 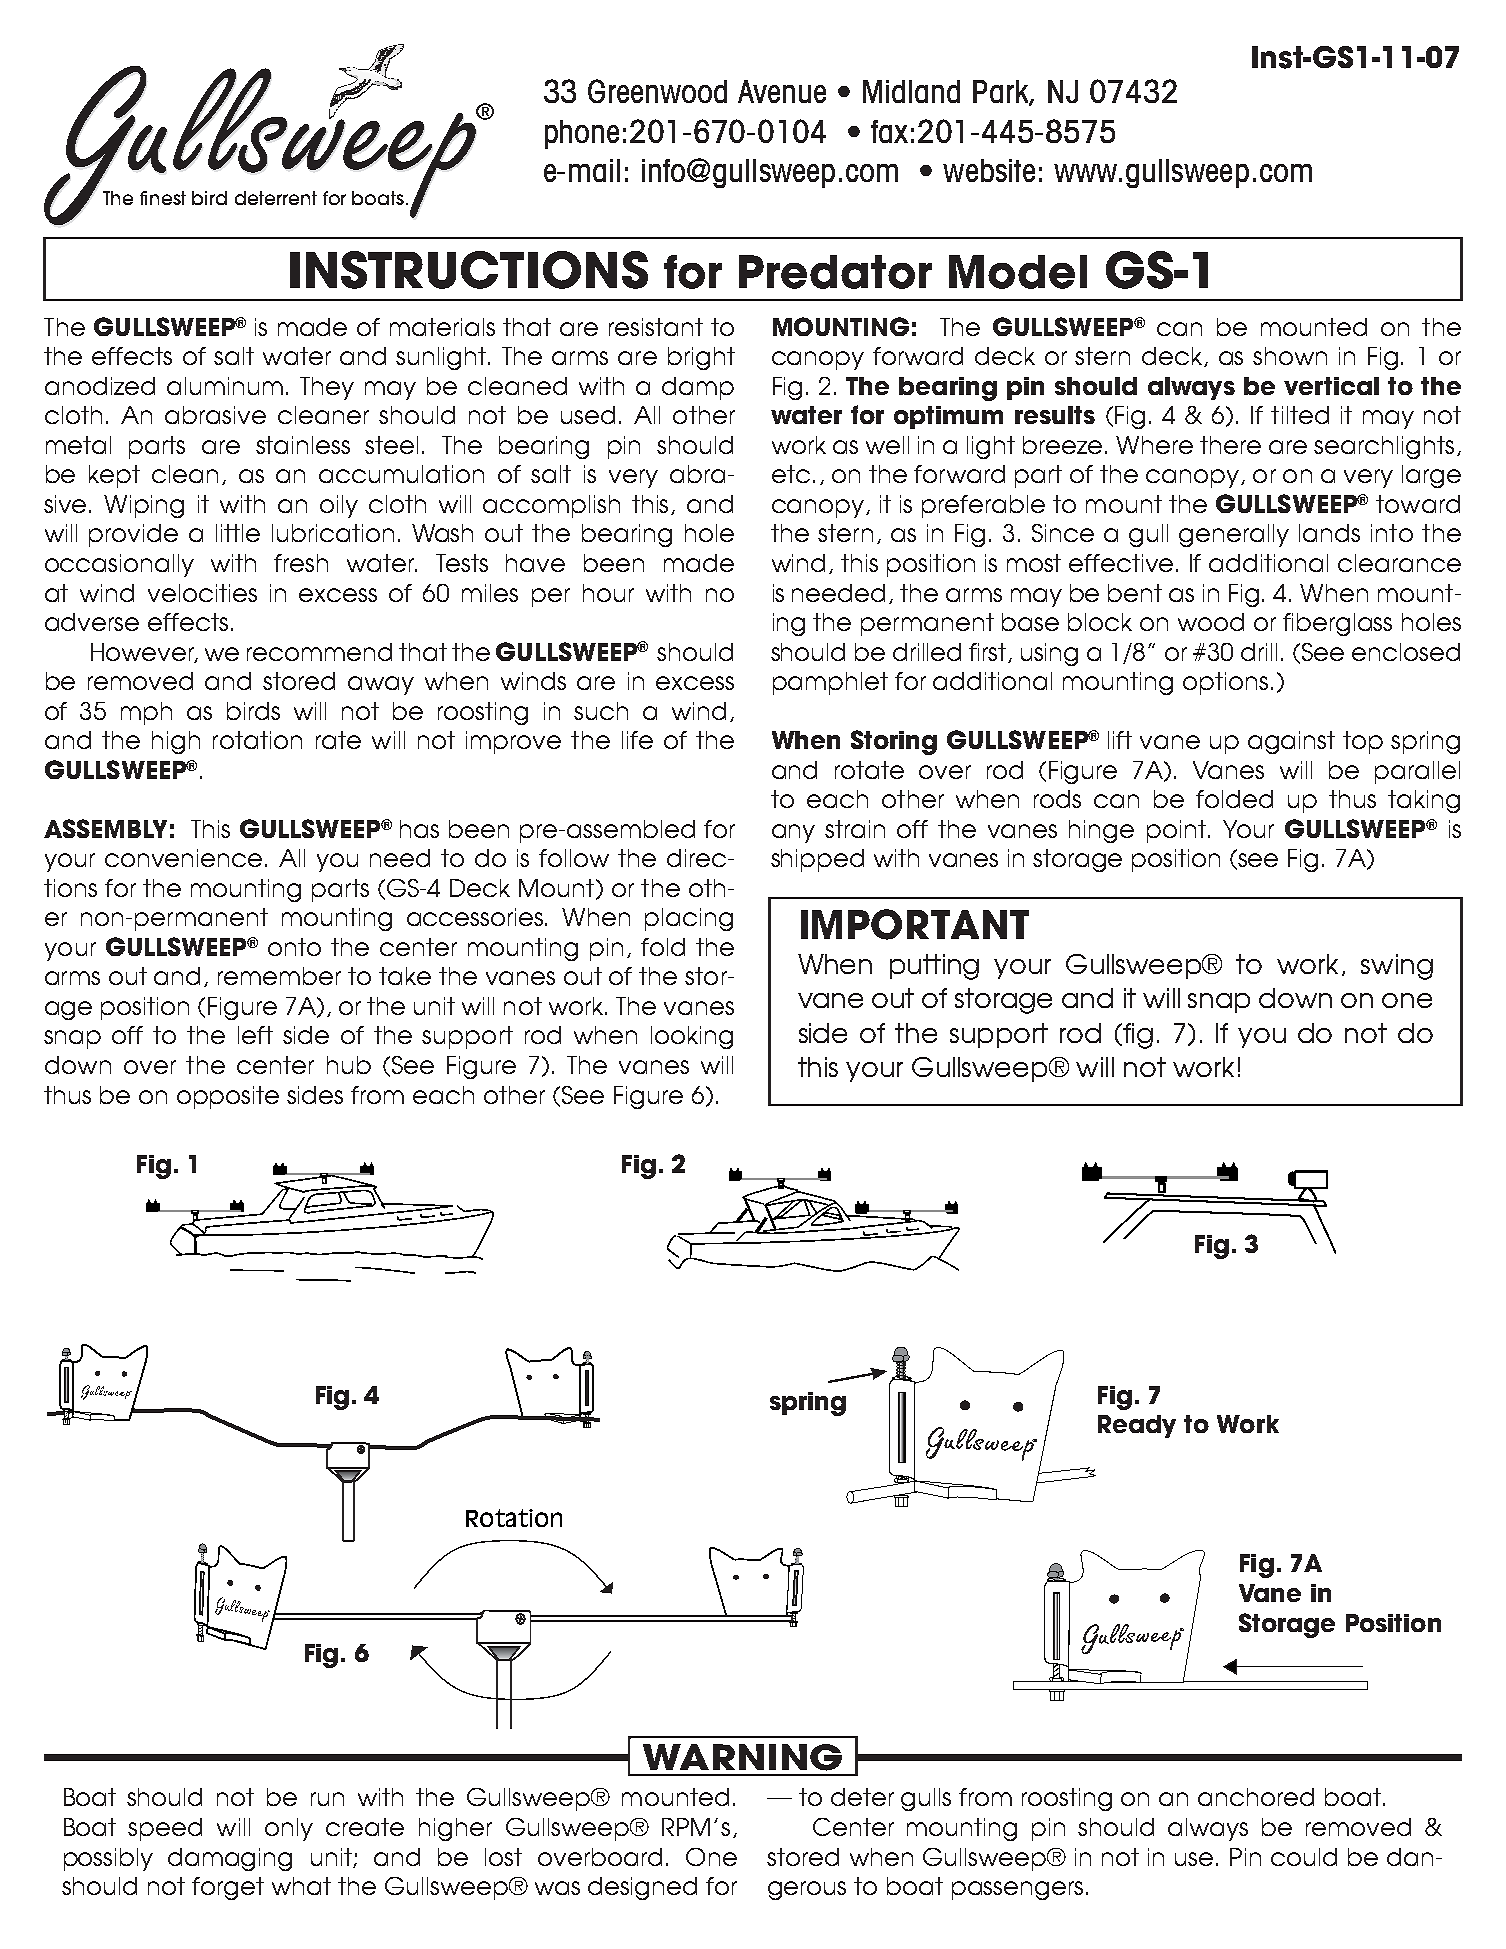 What do you see at coordinates (1234, 535) in the screenshot?
I see `generally` at bounding box center [1234, 535].
